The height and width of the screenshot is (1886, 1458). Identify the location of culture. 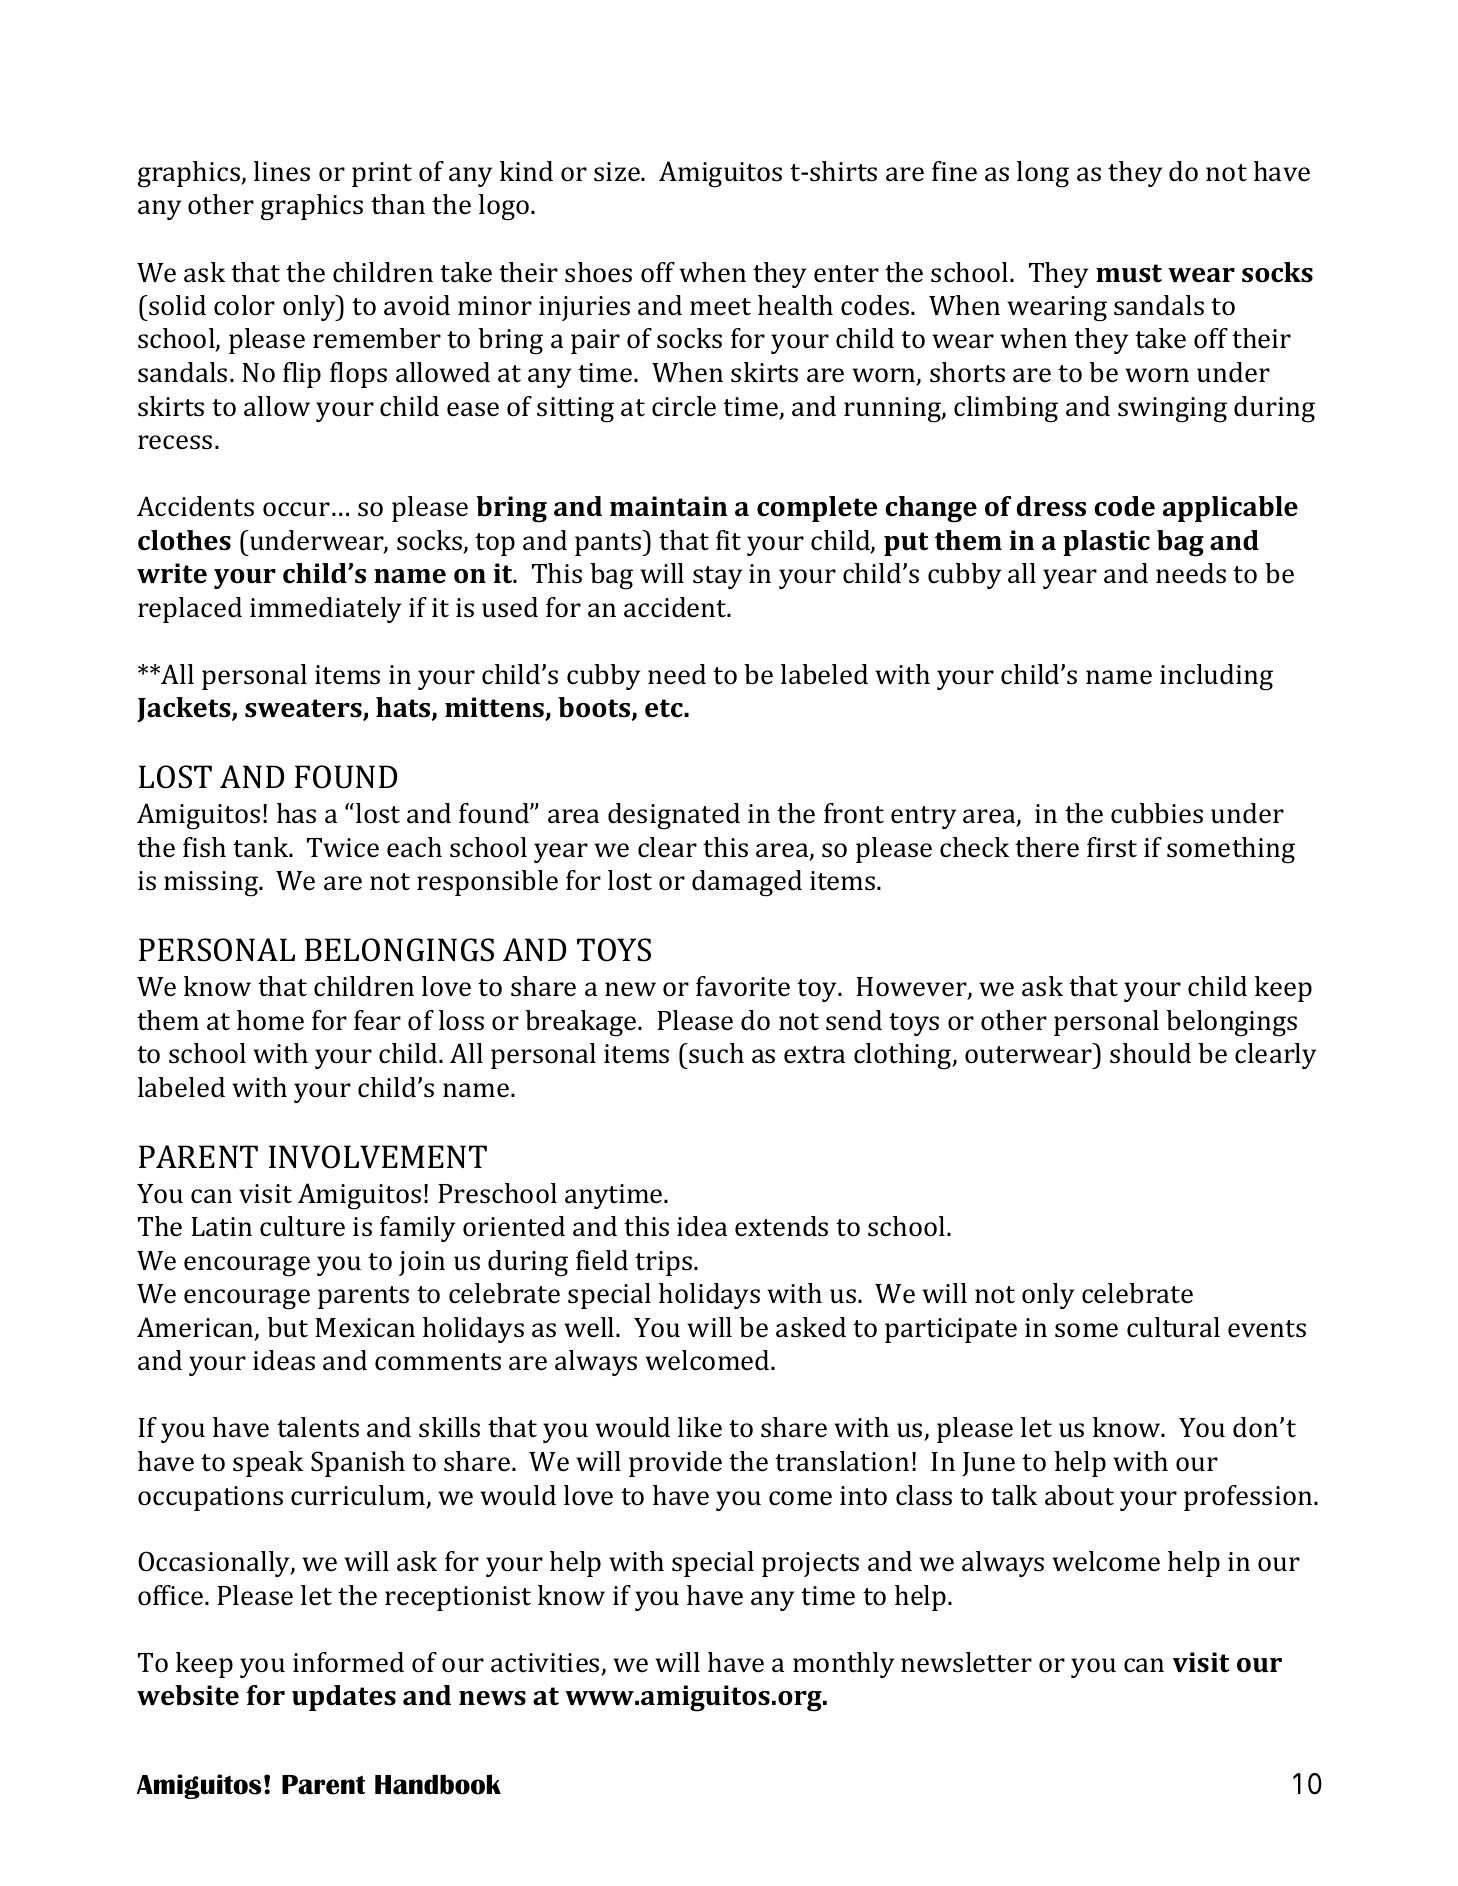
(302, 1226).
